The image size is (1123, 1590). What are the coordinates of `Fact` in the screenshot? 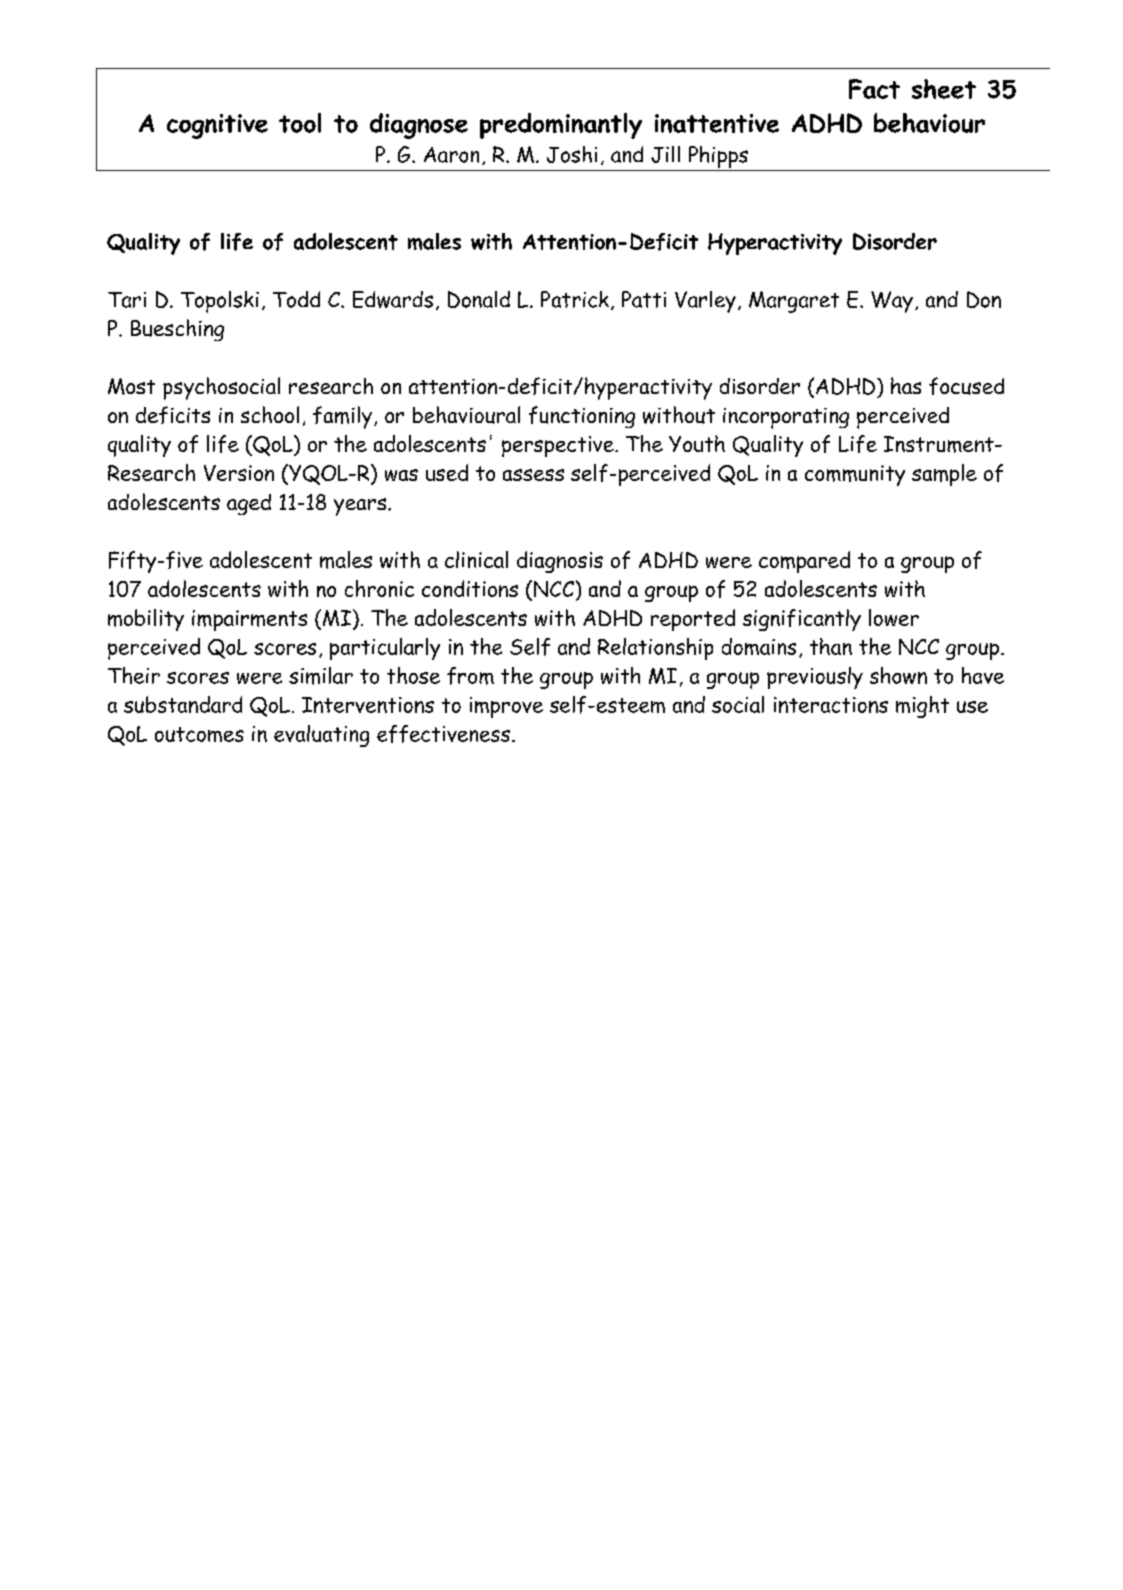 It's located at (874, 89).
